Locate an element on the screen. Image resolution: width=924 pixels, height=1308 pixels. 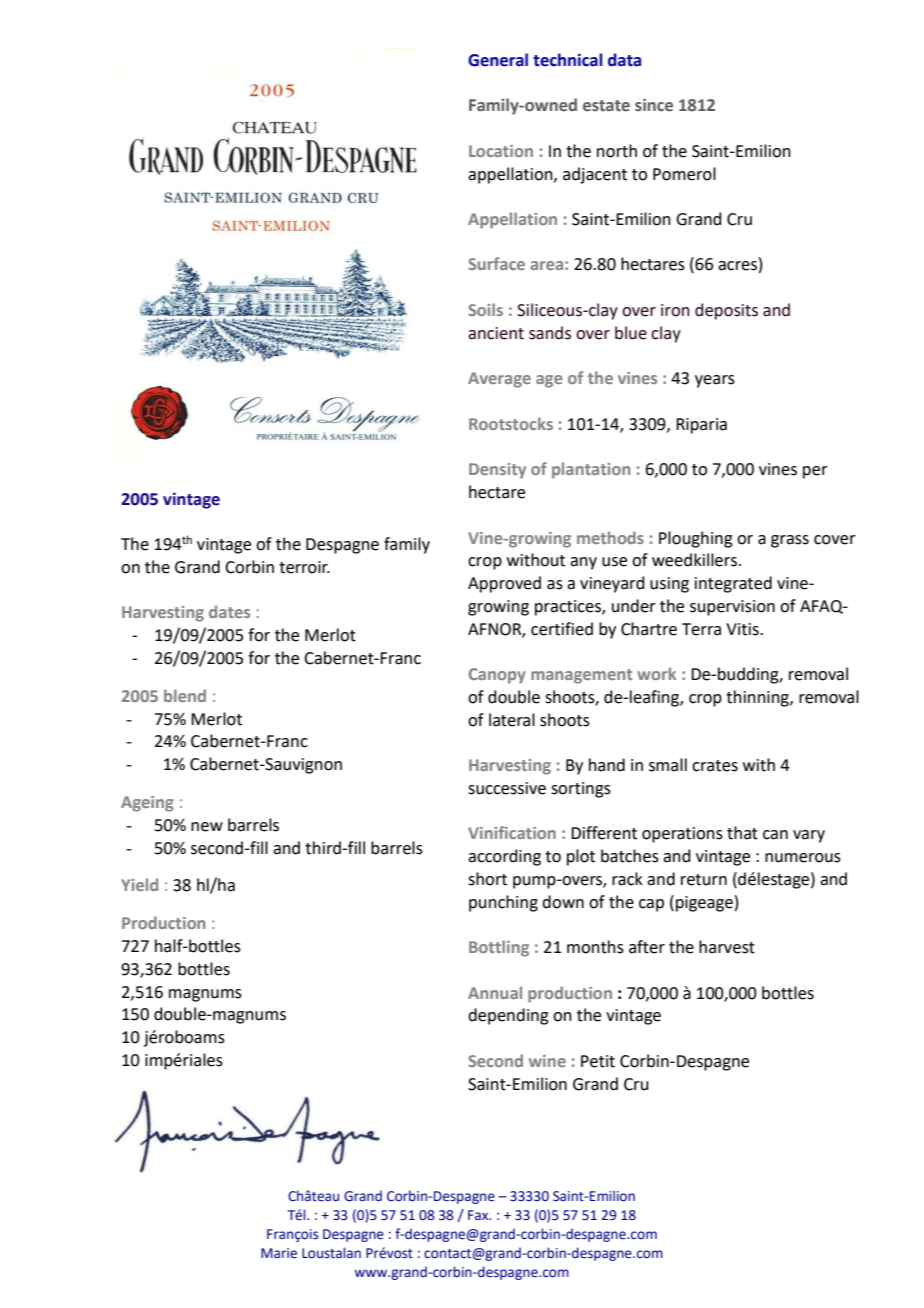
since is located at coordinates (654, 105).
